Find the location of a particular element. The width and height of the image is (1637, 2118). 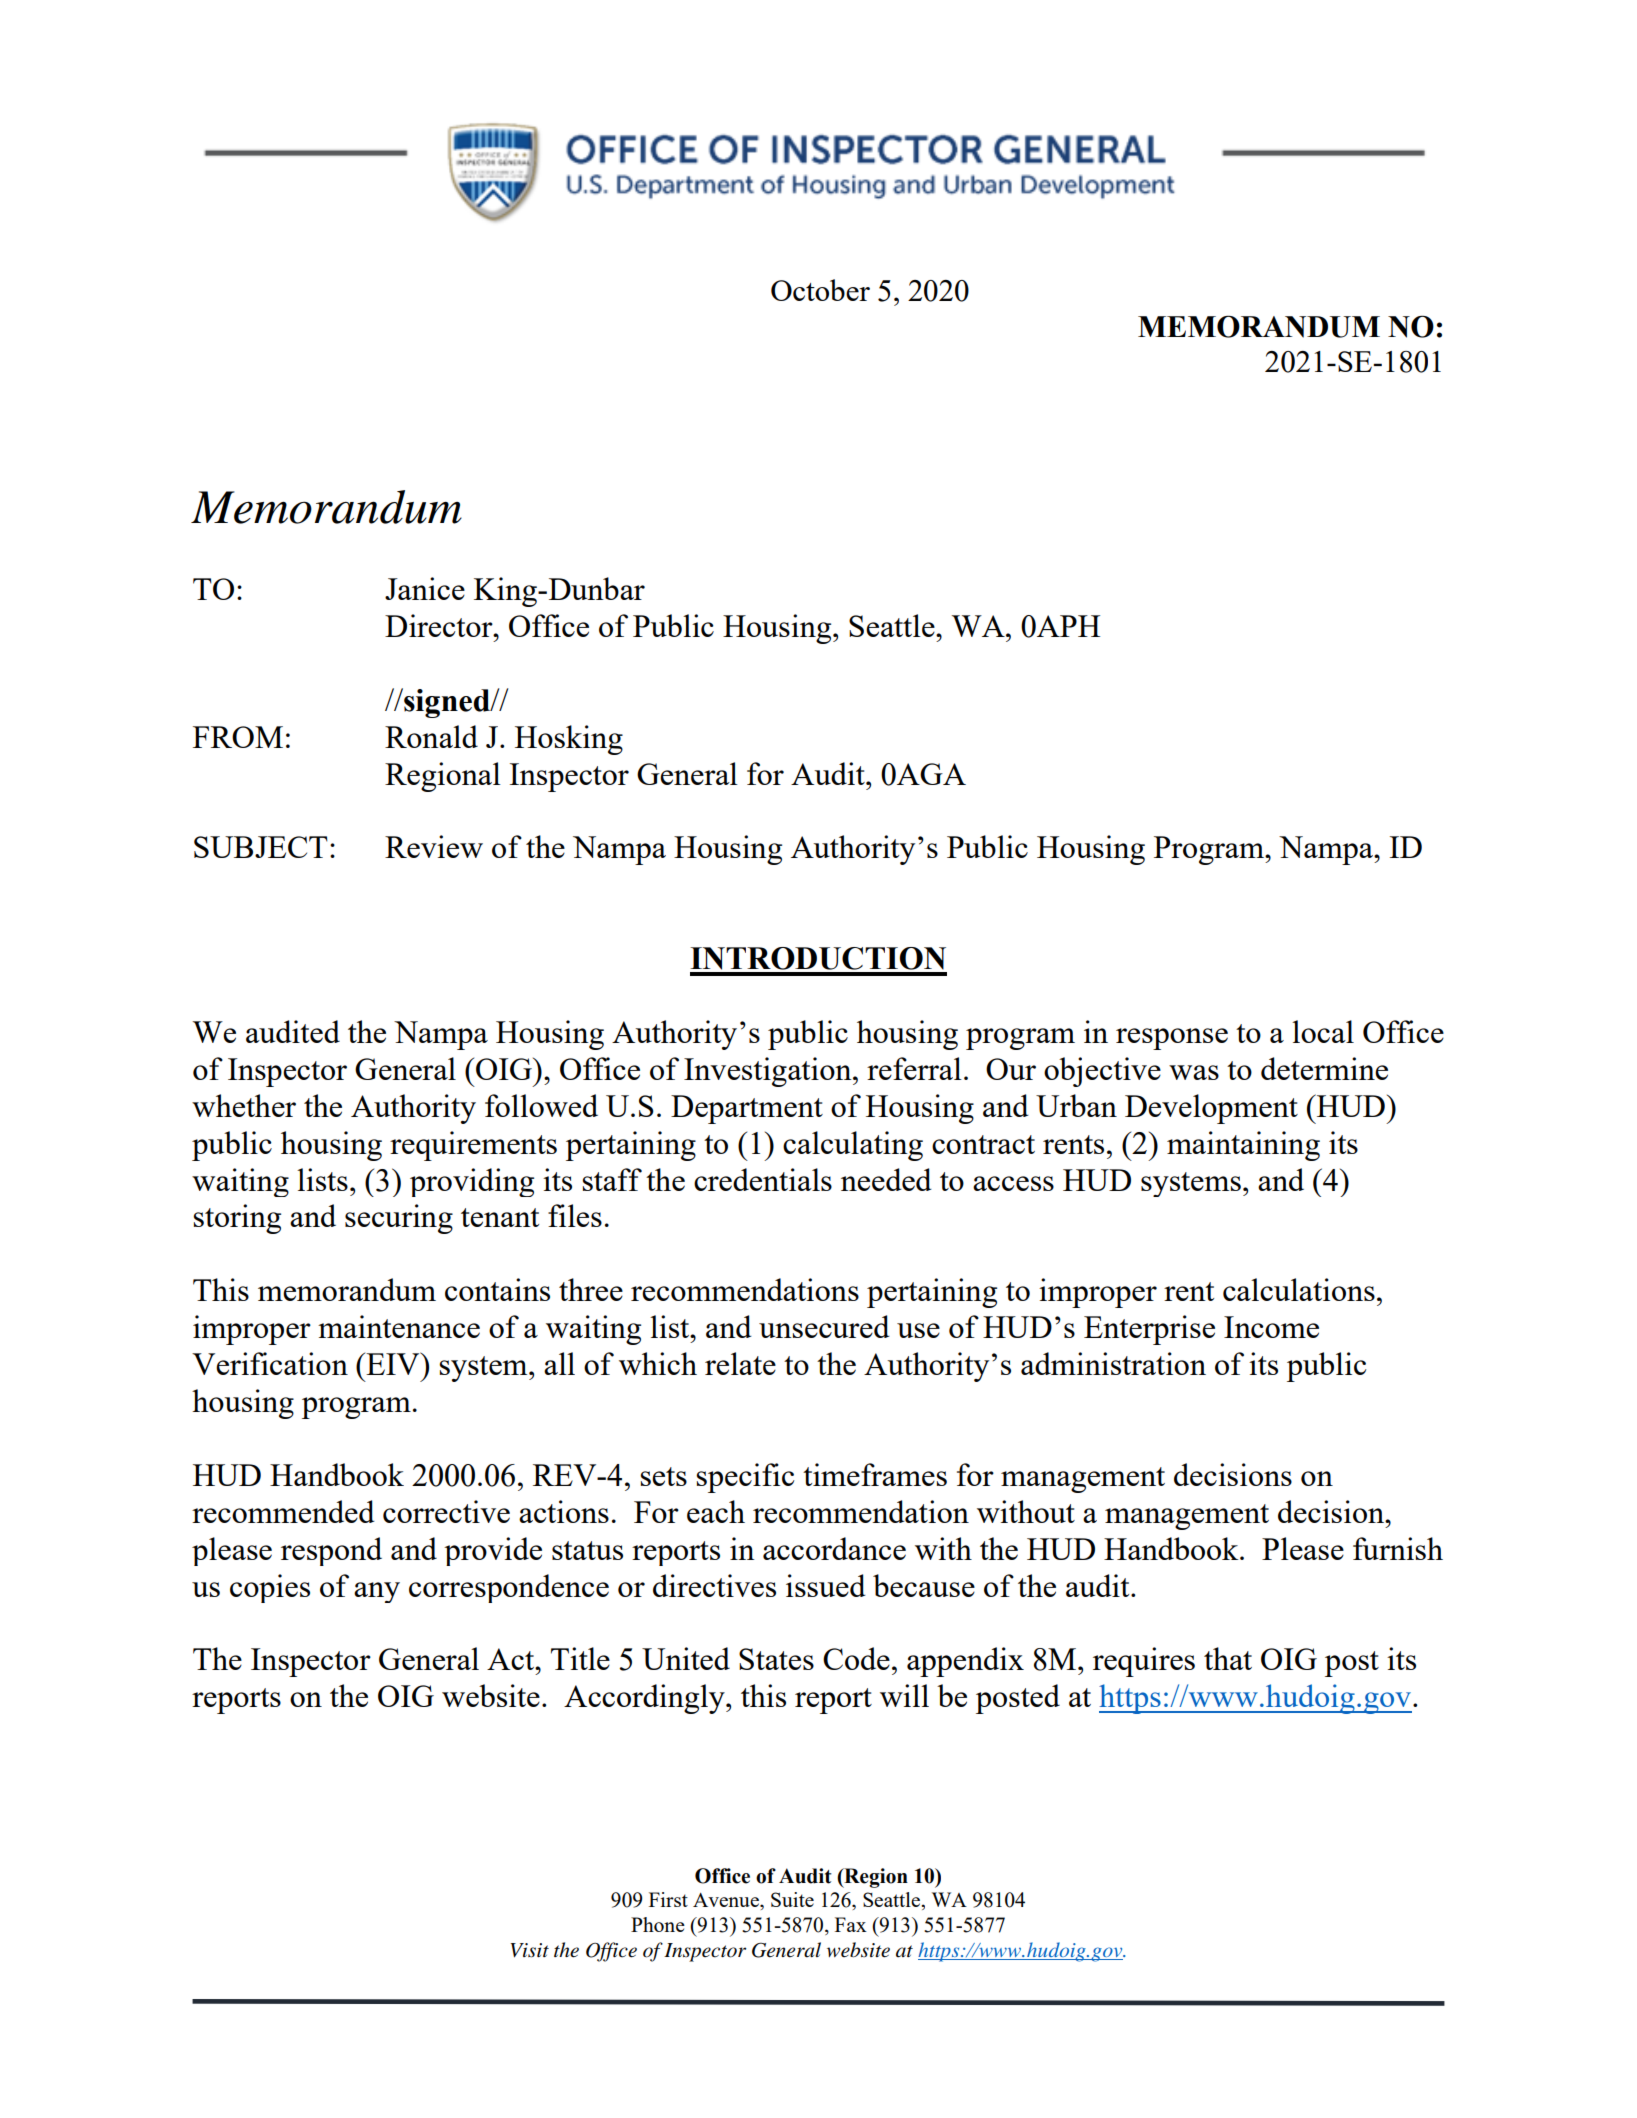

requirements is located at coordinates (473, 1146).
